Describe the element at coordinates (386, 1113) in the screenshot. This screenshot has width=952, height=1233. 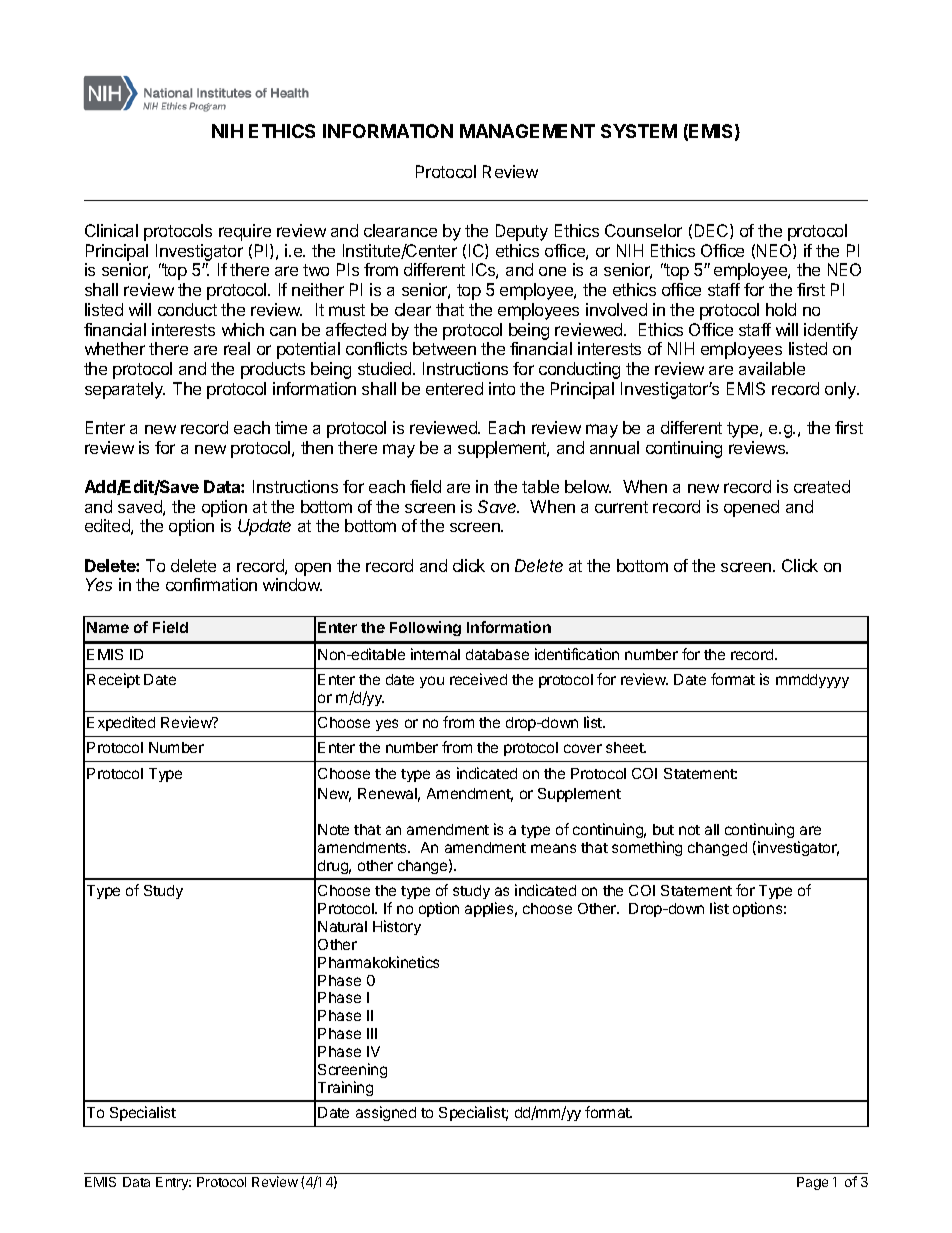
I see `assigned` at that location.
